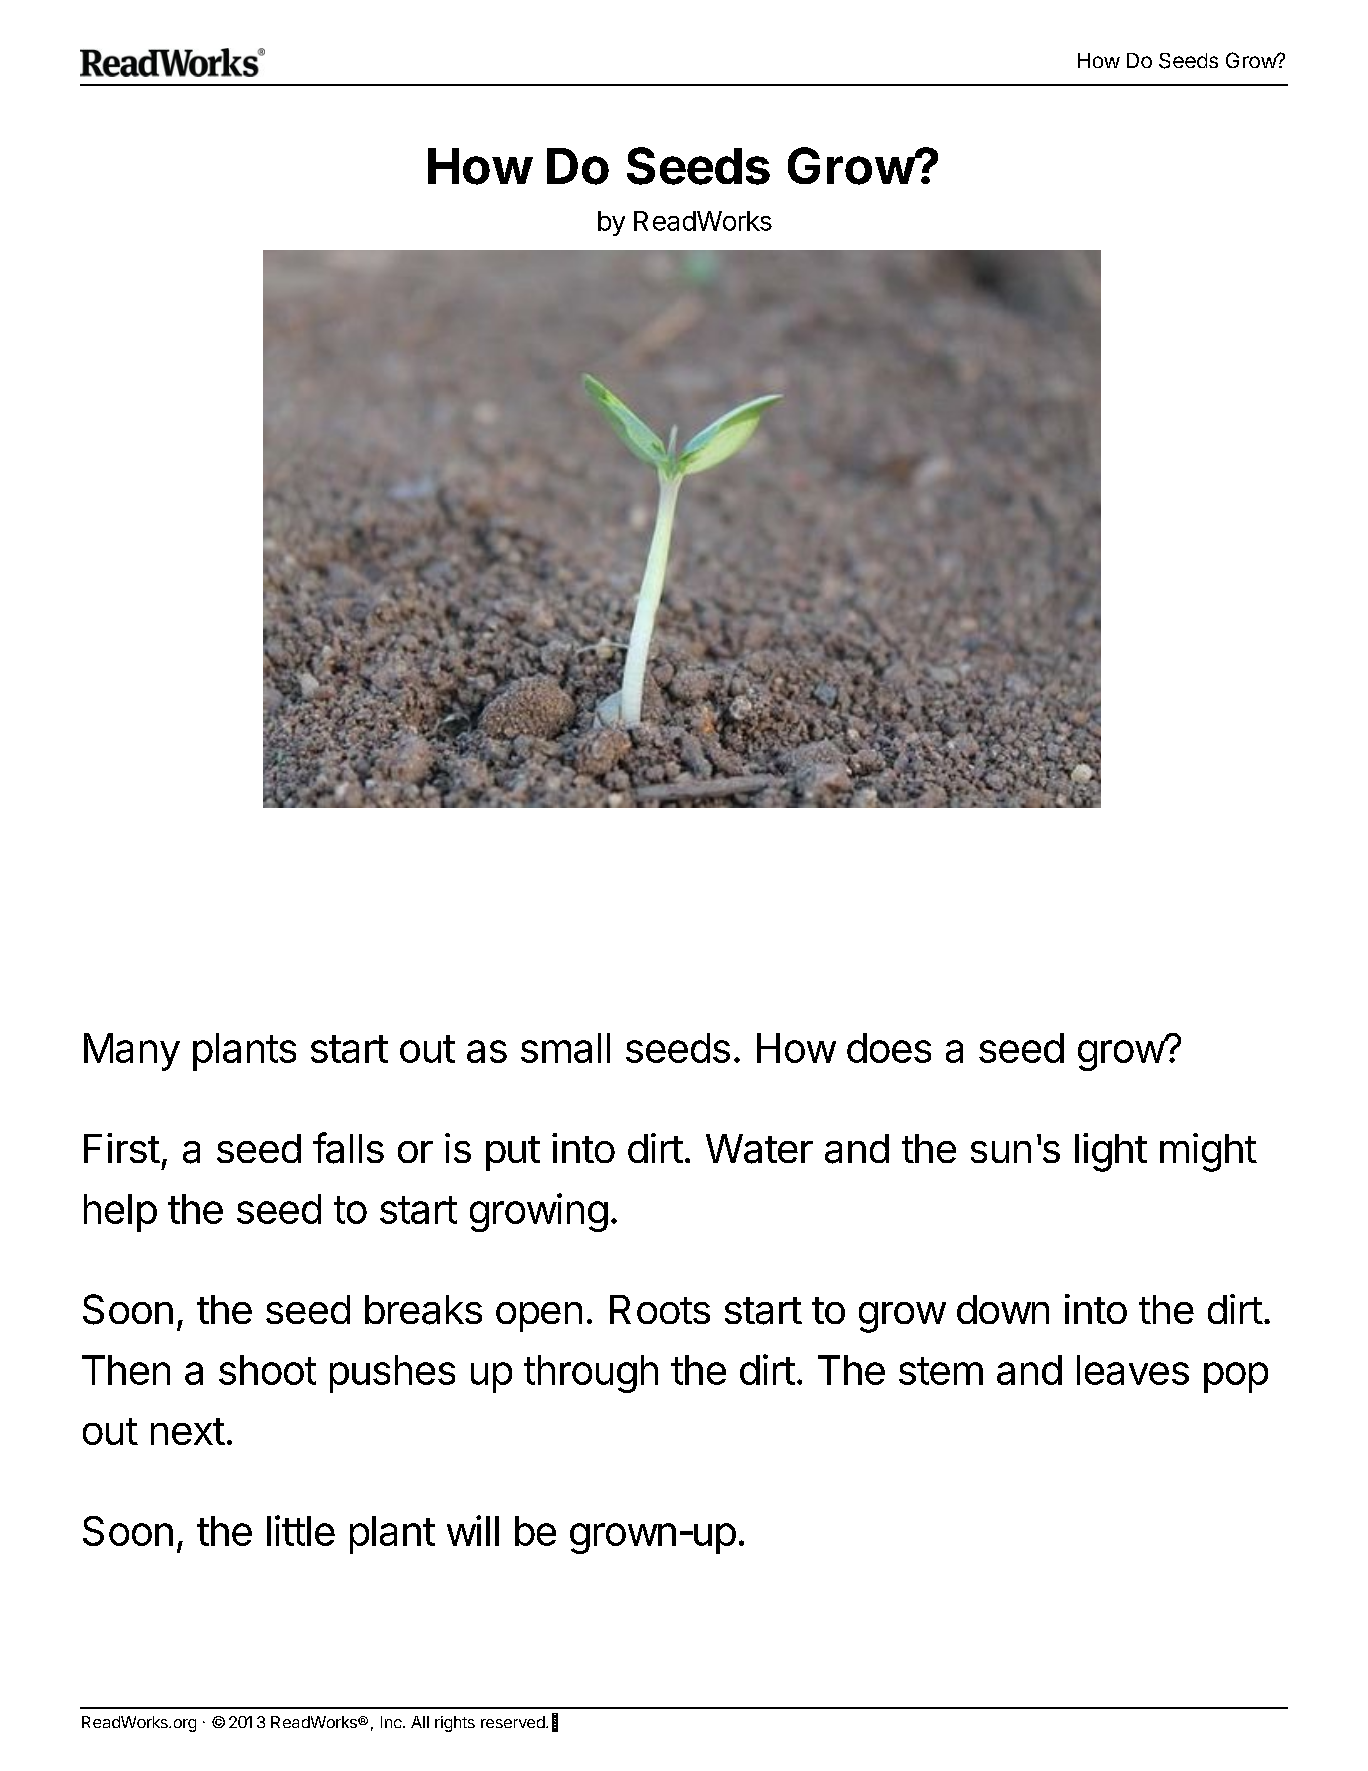 This page has height=1771, width=1368. What do you see at coordinates (455, 1724) in the page?
I see `rights` at bounding box center [455, 1724].
